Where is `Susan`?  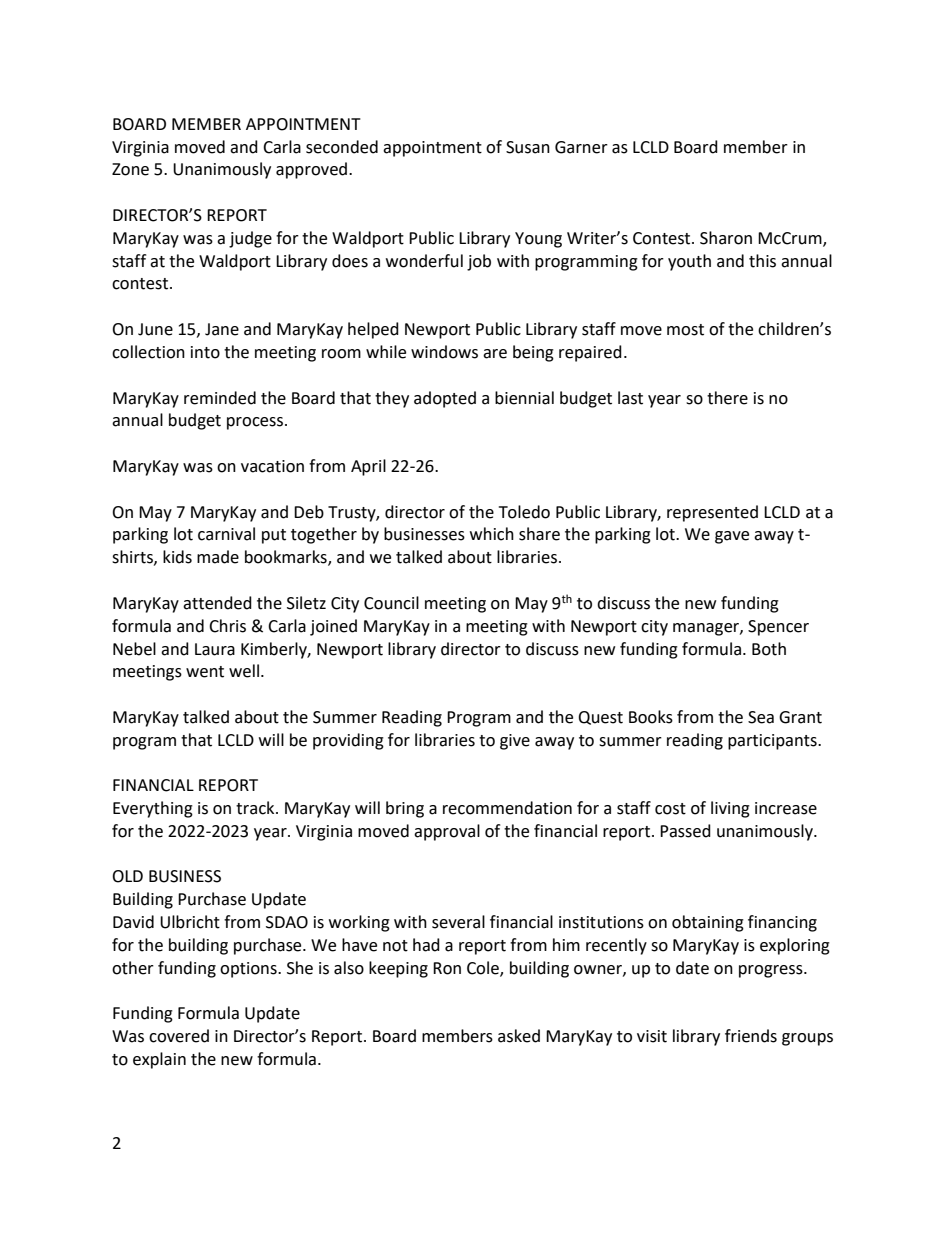 Susan is located at coordinates (528, 147).
